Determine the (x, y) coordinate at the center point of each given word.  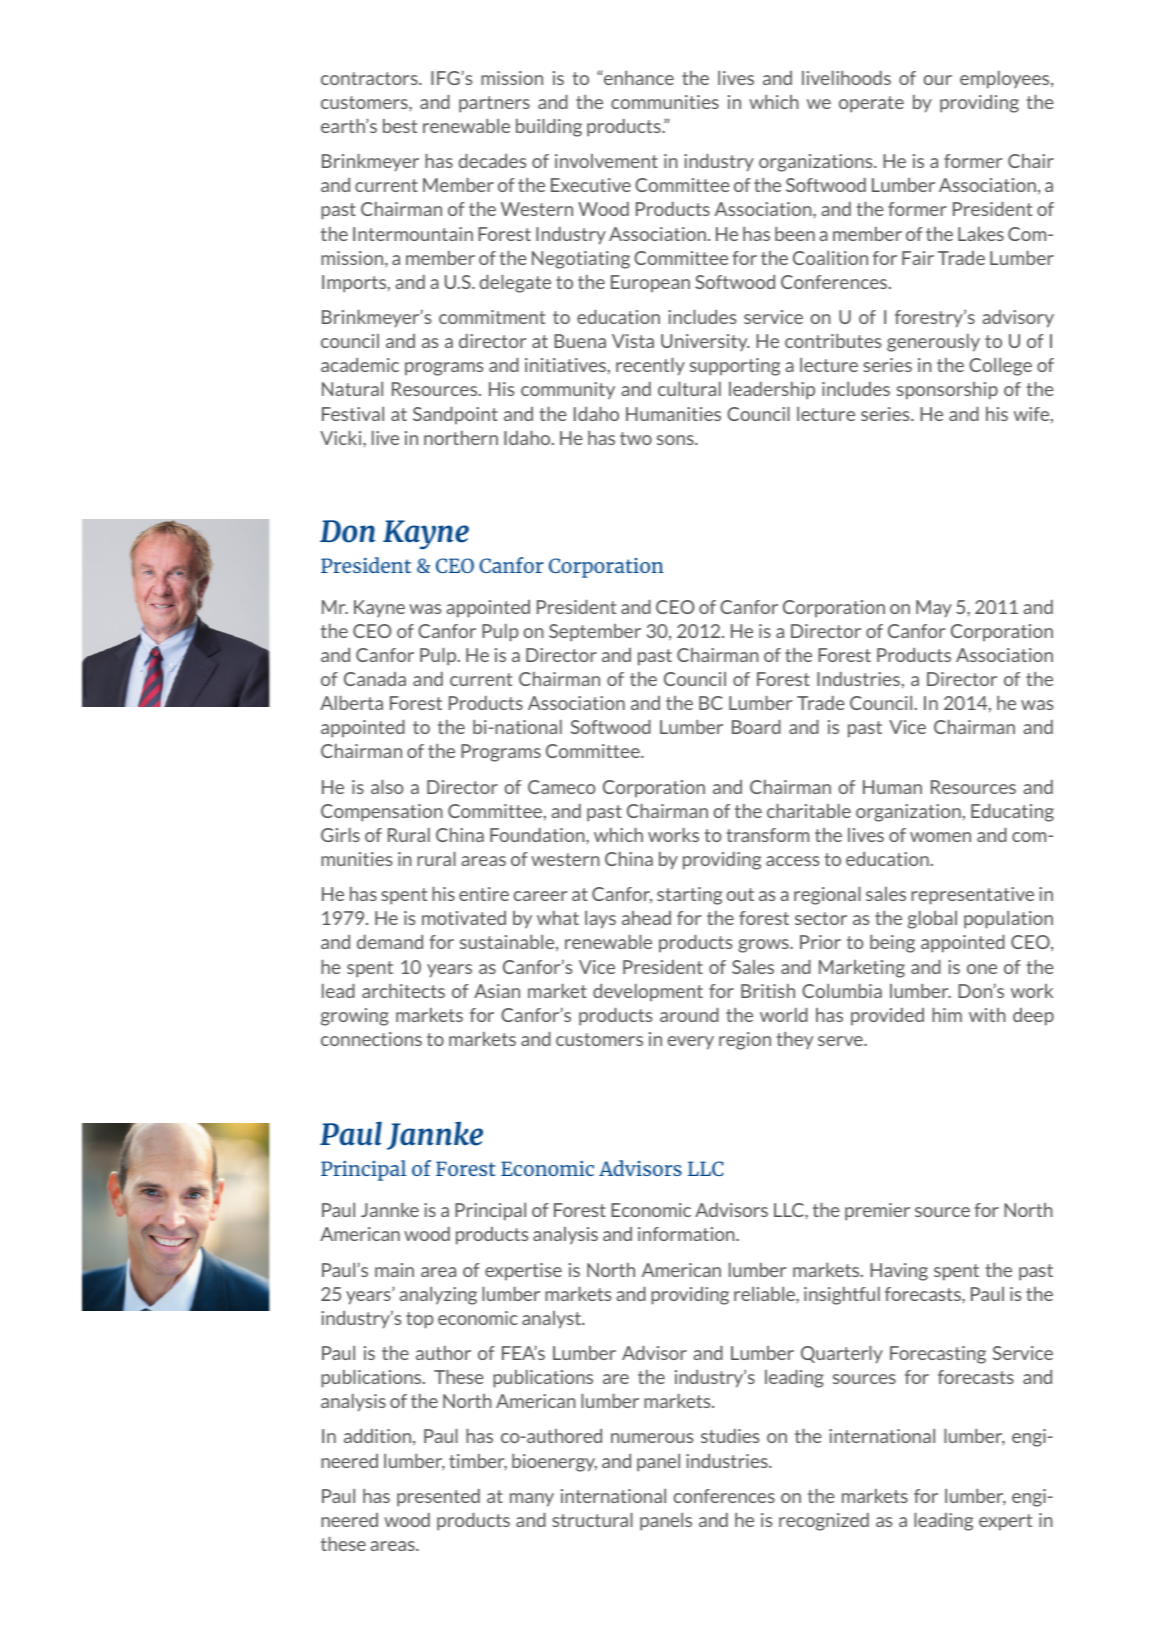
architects (403, 991)
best (400, 126)
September (595, 633)
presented (438, 1498)
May (934, 609)
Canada (375, 679)
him (947, 1015)
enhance (638, 77)
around (689, 1015)
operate (871, 104)
